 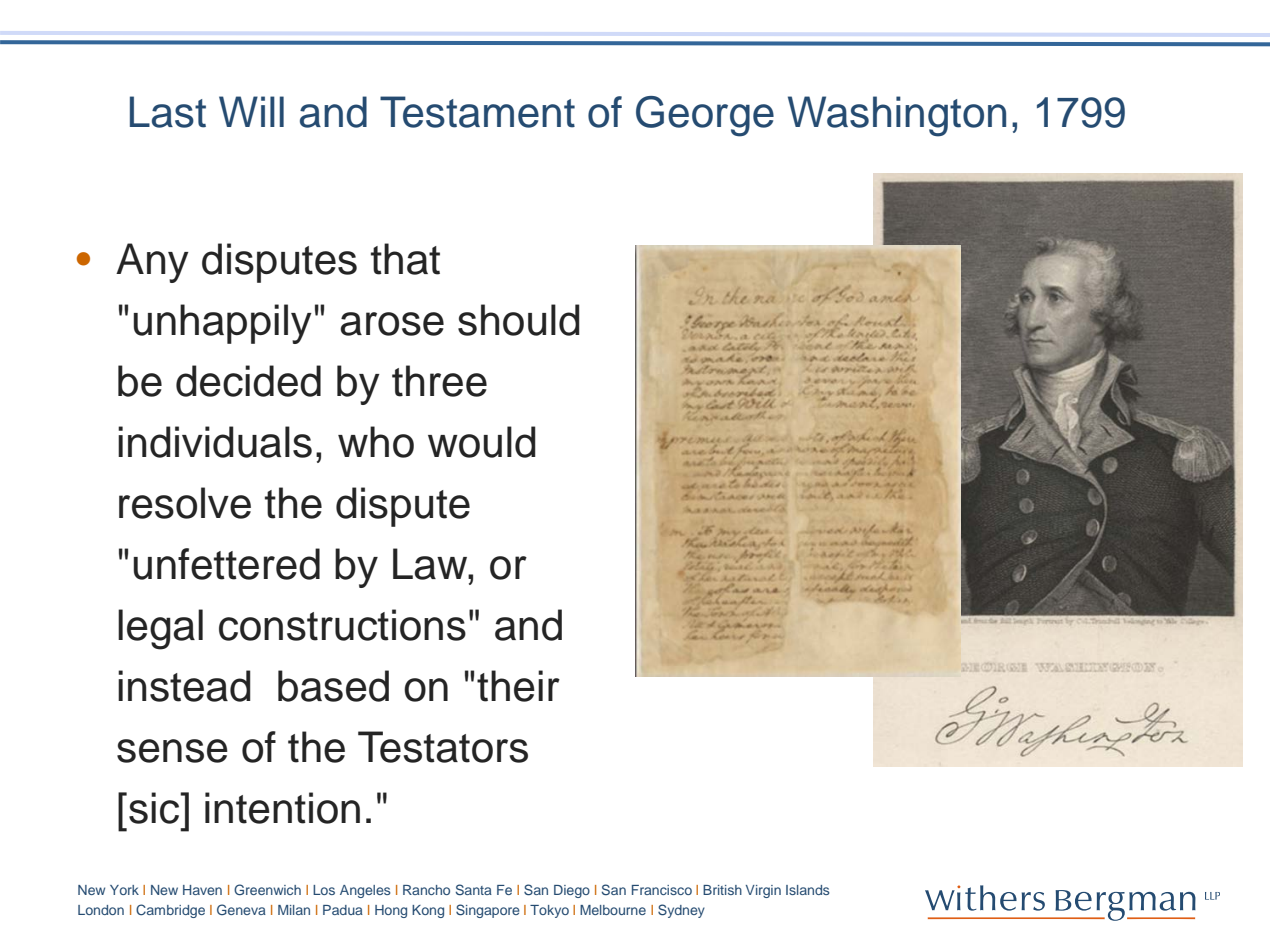 What do you see at coordinates (185, 503) in the screenshot?
I see `resolve` at bounding box center [185, 503].
